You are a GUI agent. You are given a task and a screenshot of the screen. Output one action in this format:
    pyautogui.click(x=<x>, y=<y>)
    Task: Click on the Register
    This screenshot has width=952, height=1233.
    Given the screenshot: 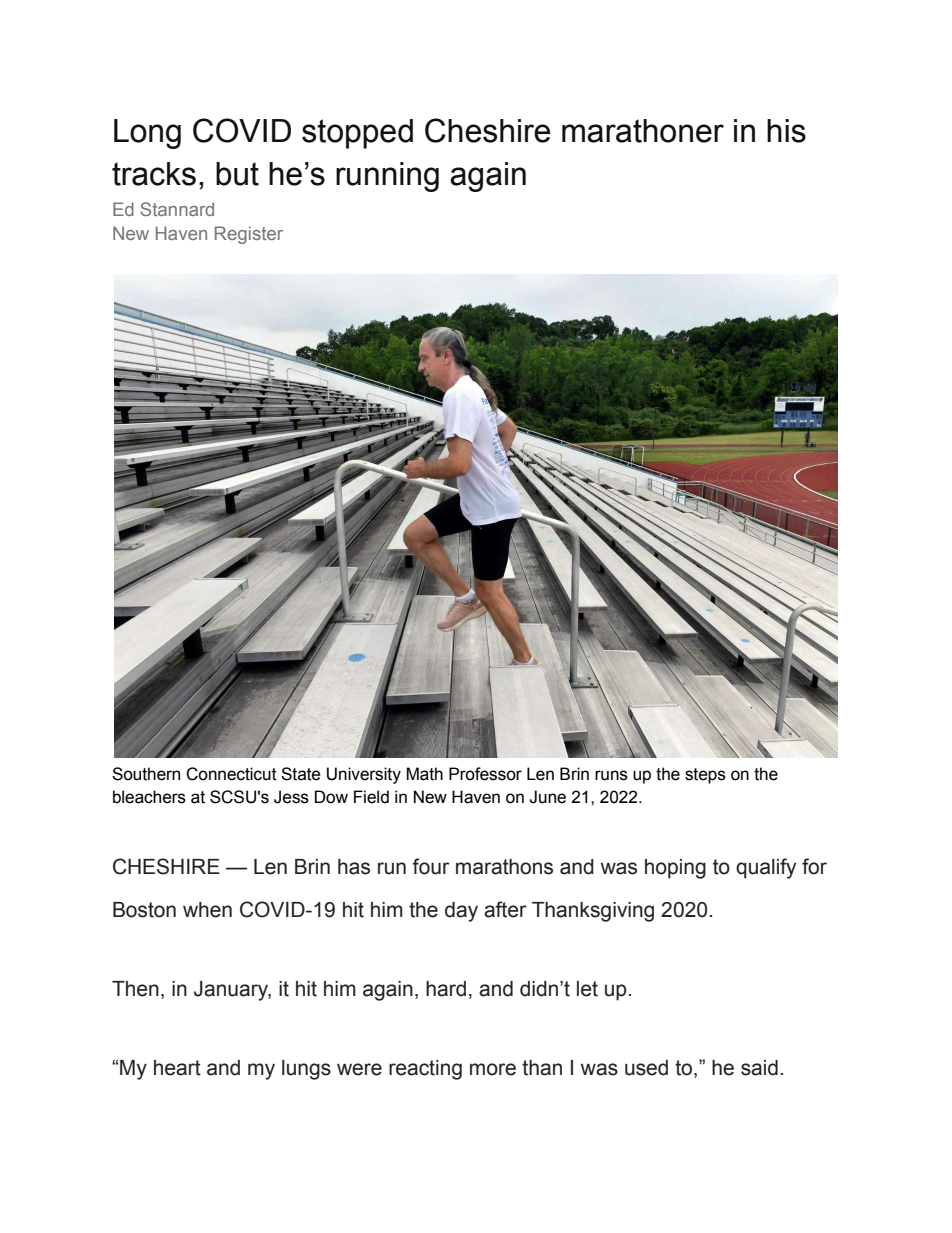 What is the action you would take?
    pyautogui.click(x=249, y=235)
